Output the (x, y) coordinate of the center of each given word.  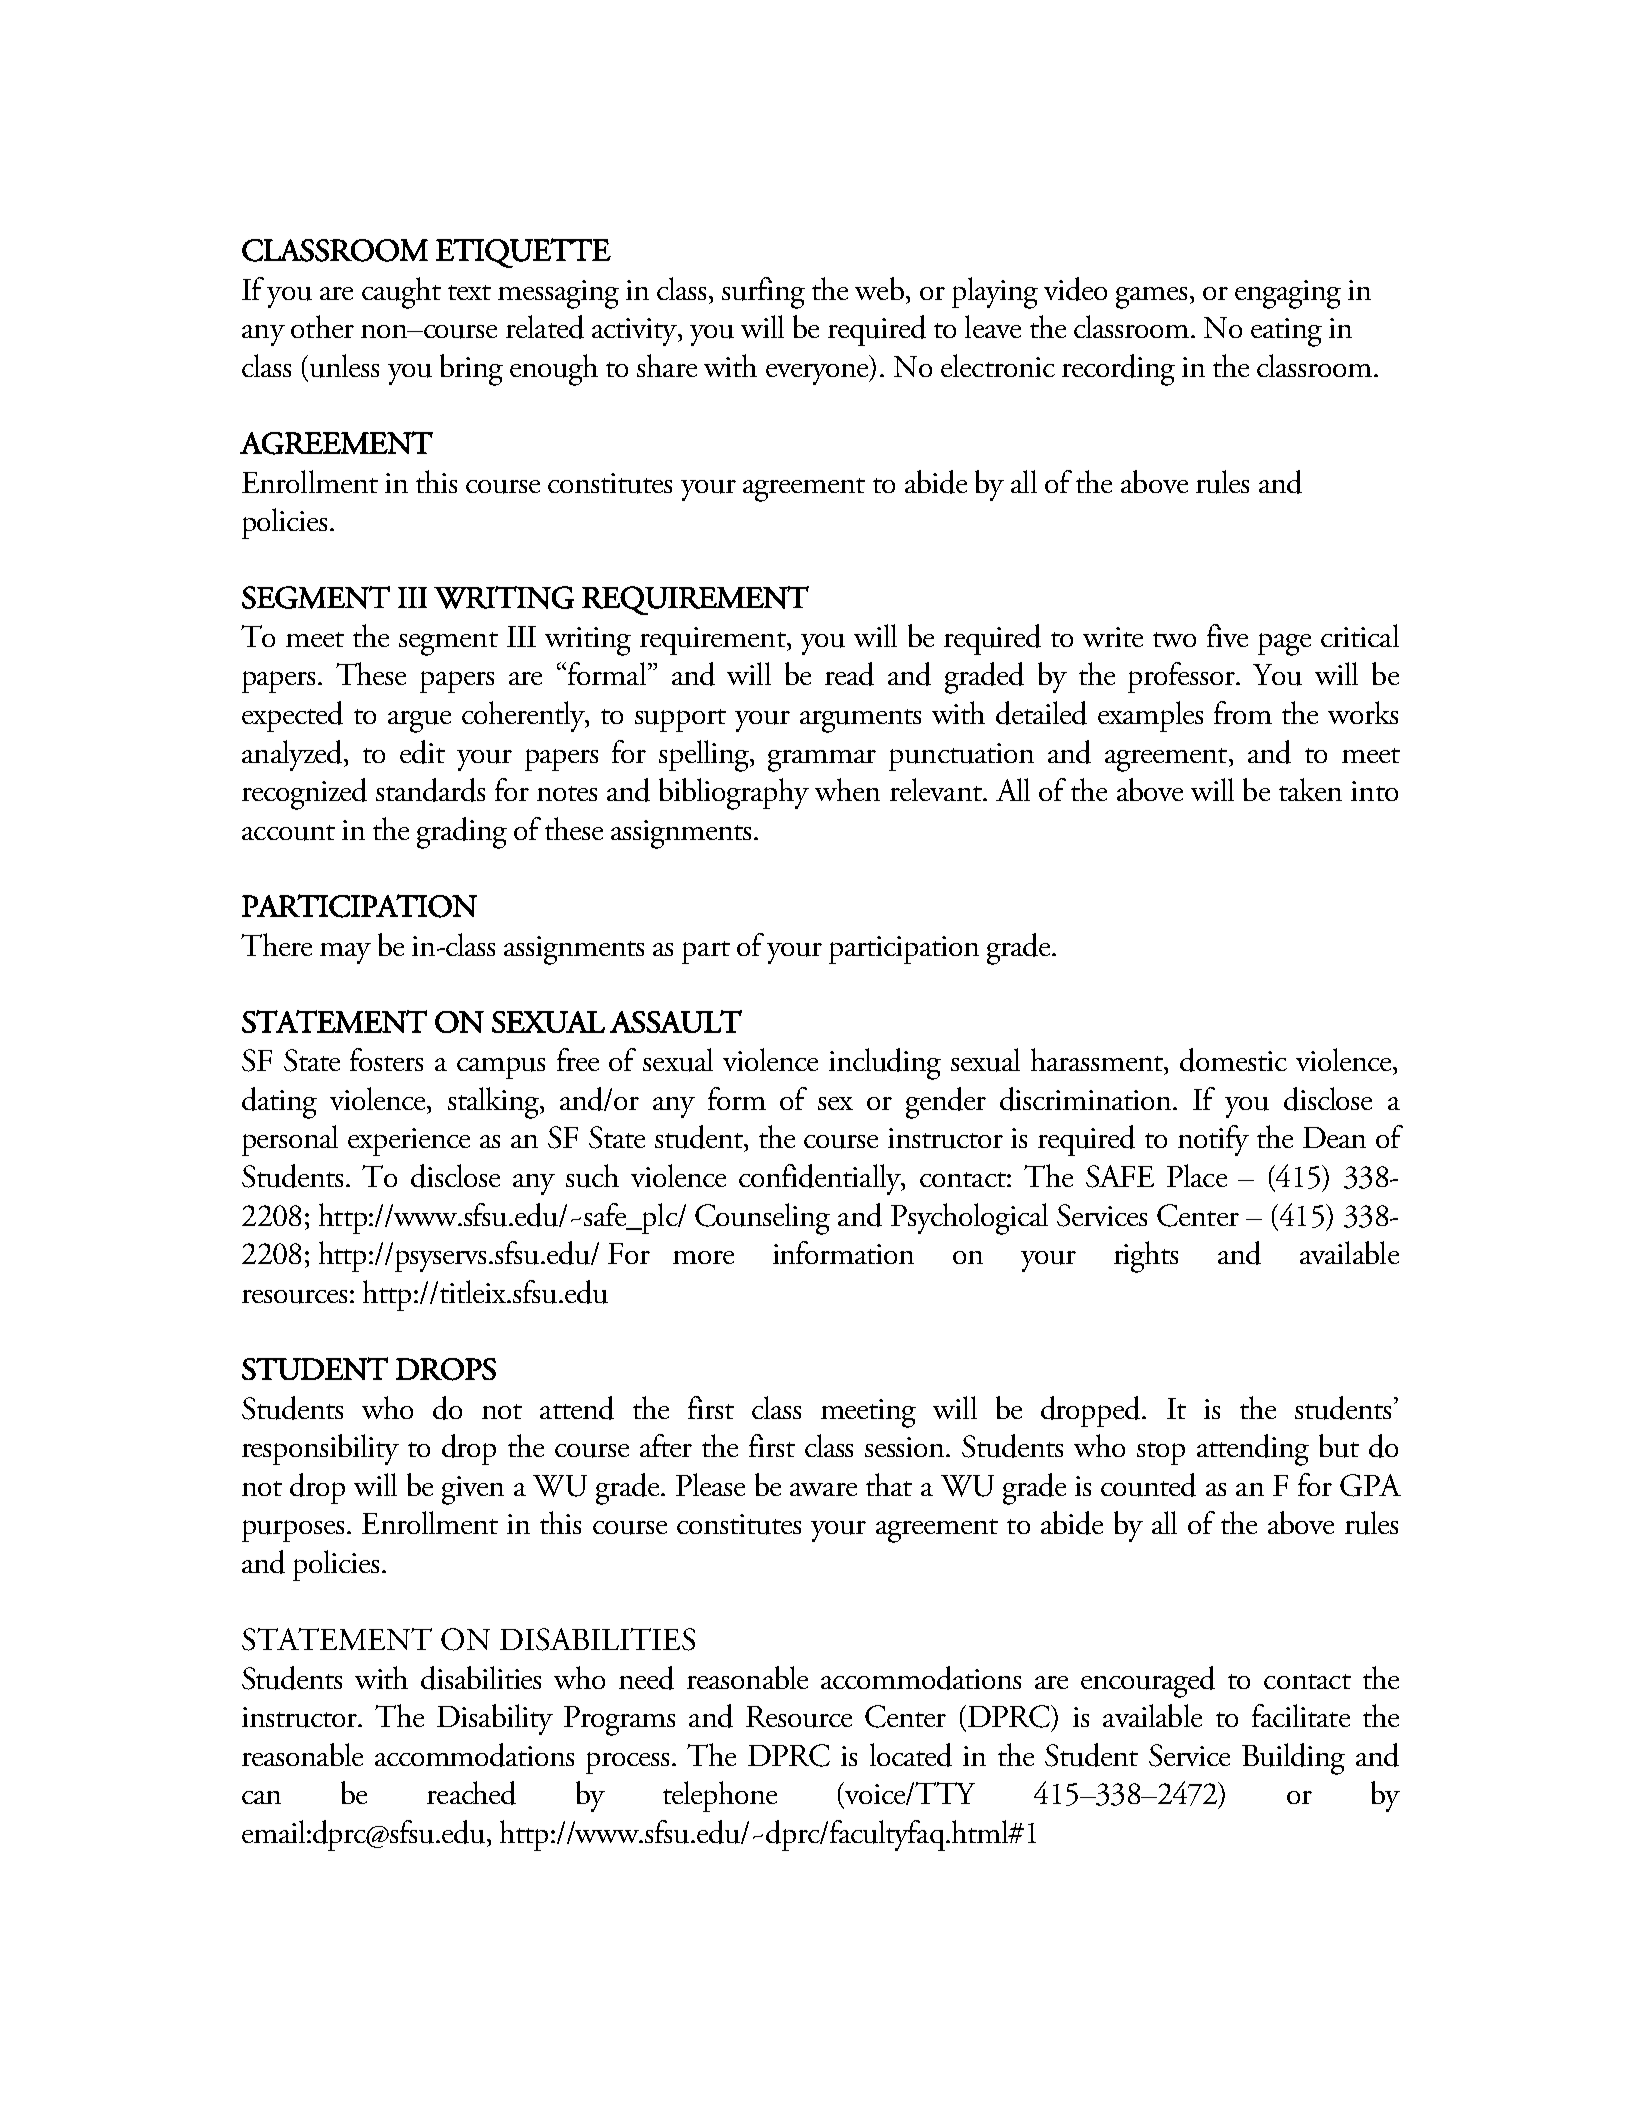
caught (401, 293)
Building (1293, 1759)
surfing (763, 293)
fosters (386, 1059)
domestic (1233, 1060)
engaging (1288, 294)
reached (471, 1793)
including (885, 1064)
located (911, 1755)
